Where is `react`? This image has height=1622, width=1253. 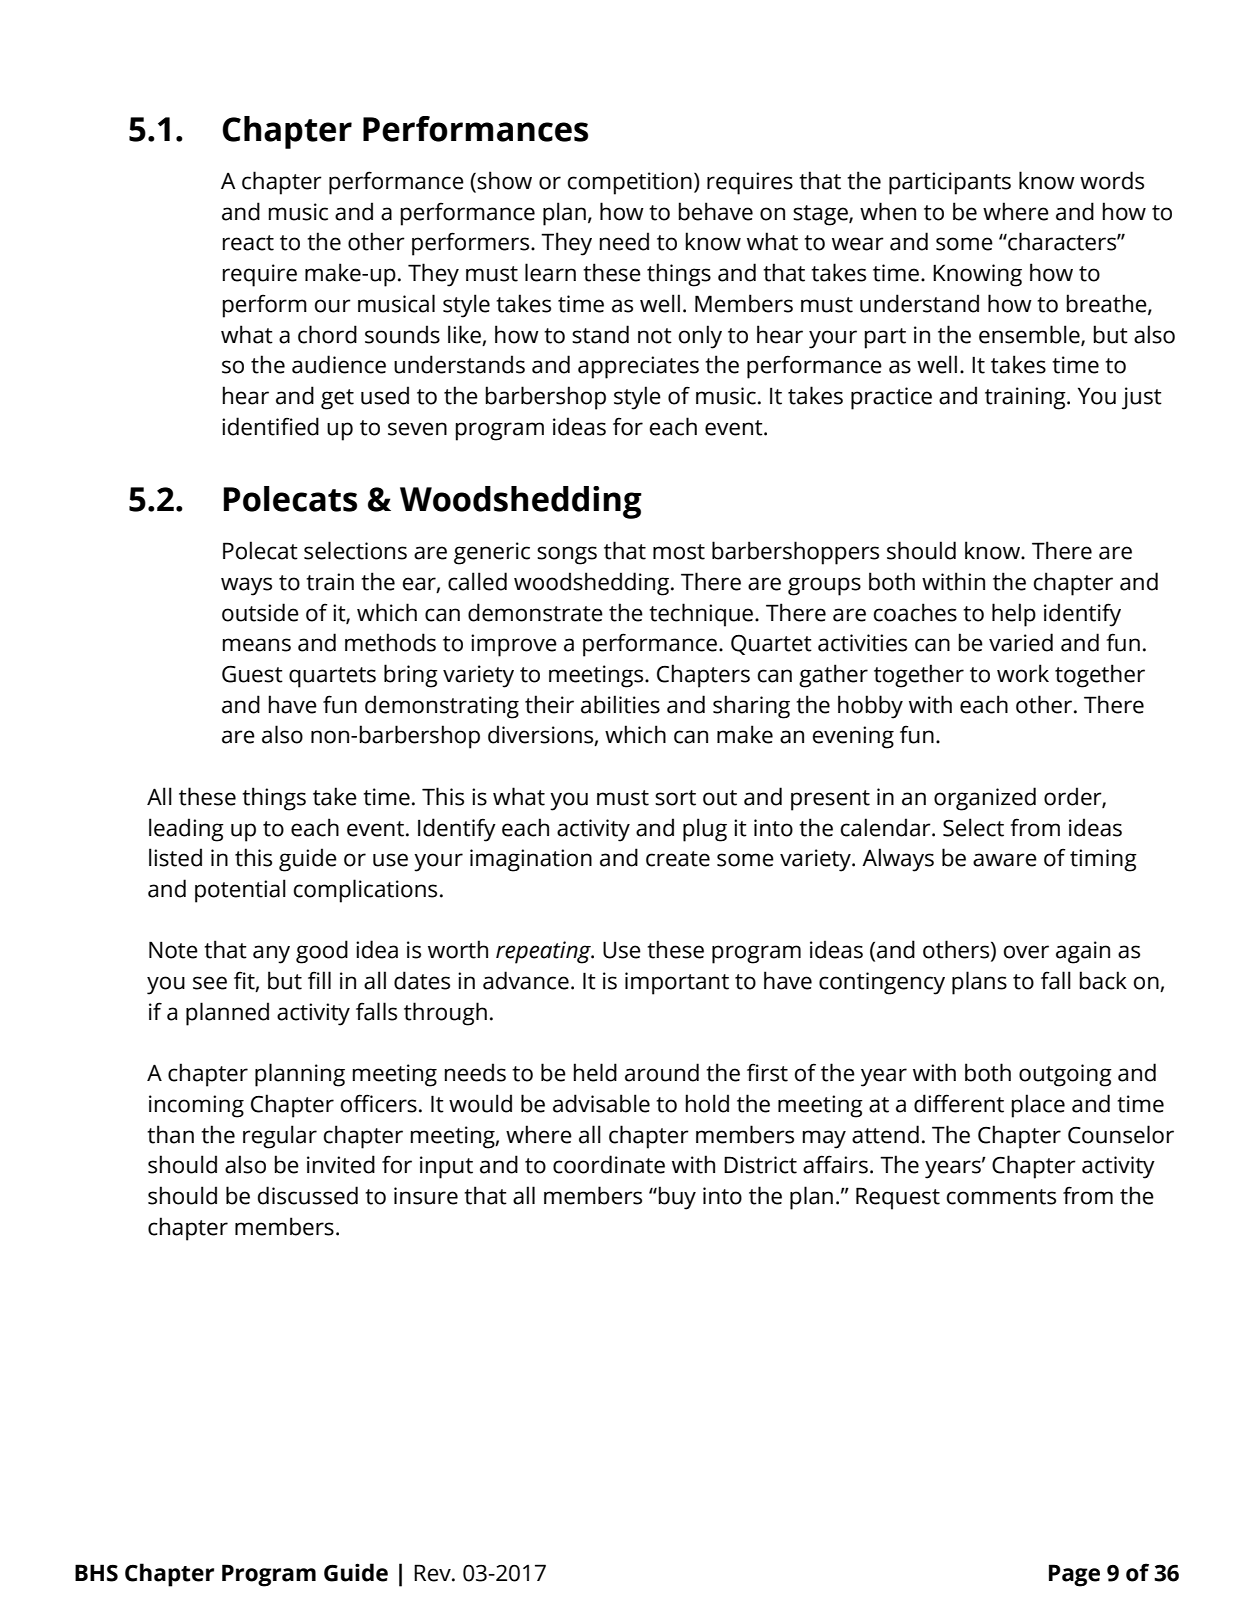
react is located at coordinates (248, 243).
